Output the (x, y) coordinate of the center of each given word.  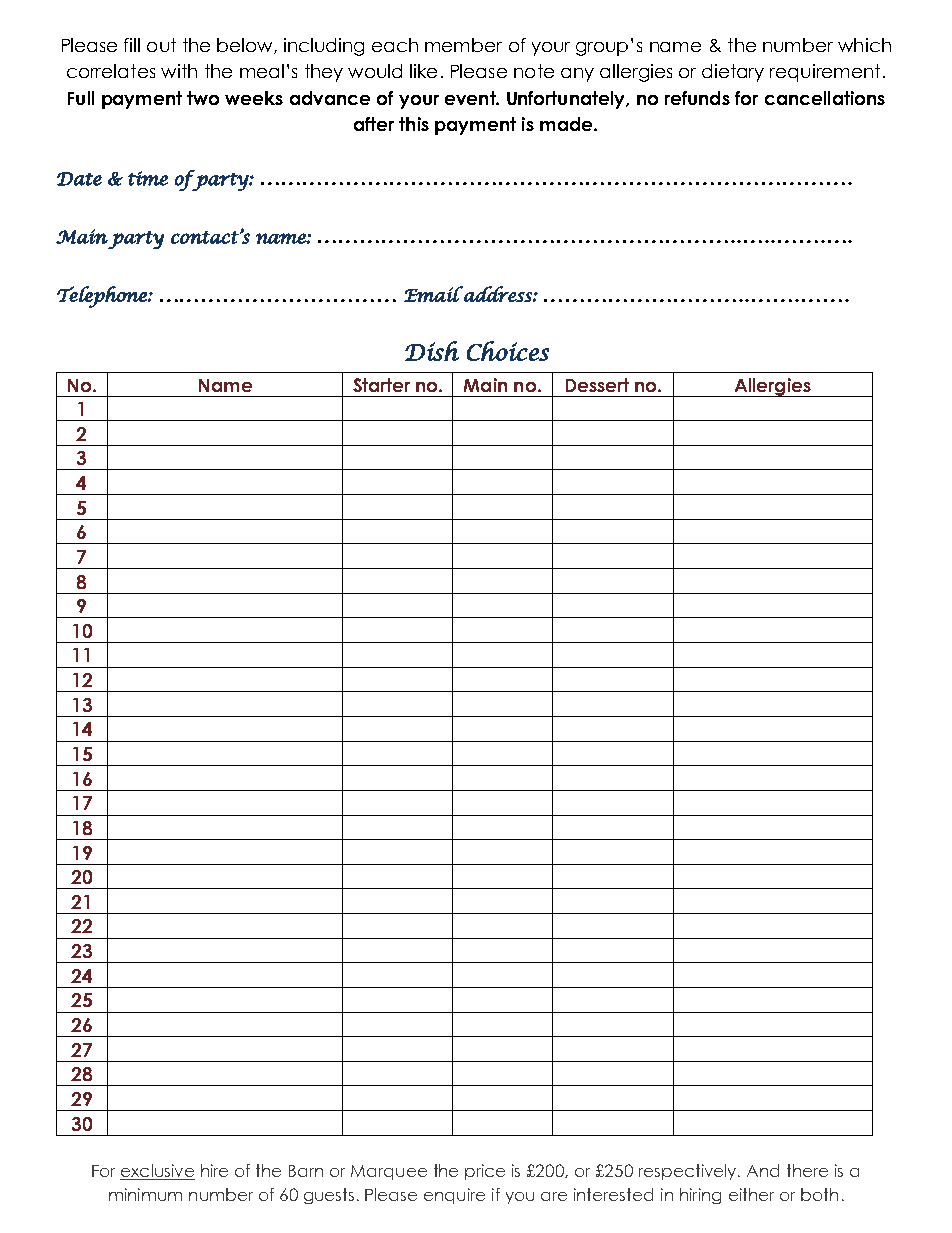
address (498, 294)
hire (214, 1170)
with (179, 71)
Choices (508, 351)
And (763, 1170)
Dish (432, 351)
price (485, 1172)
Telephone (103, 297)
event (471, 98)
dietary (733, 73)
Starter (381, 385)
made (567, 124)
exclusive (157, 1172)
